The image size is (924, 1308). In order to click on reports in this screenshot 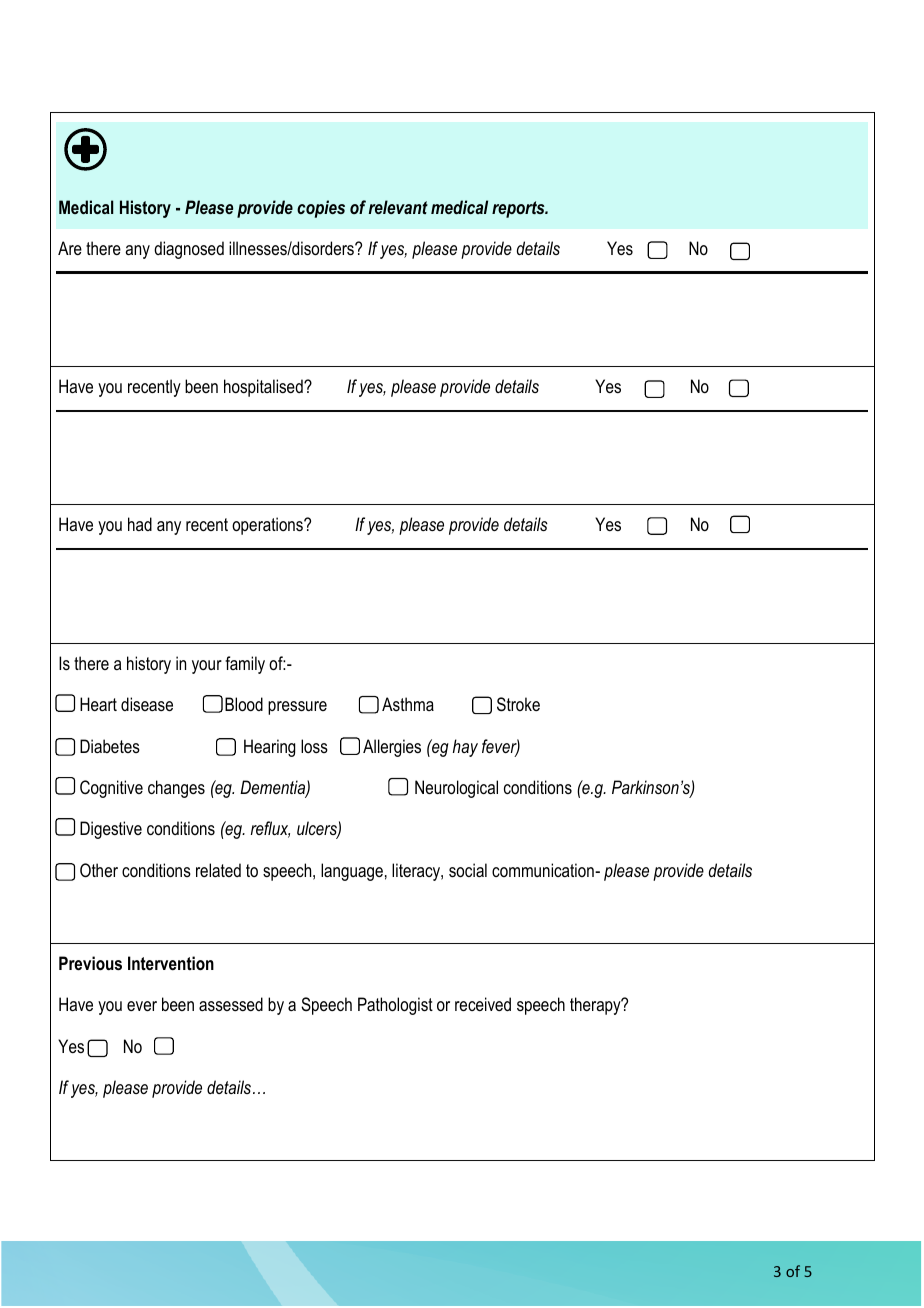, I will do `click(519, 209)`.
